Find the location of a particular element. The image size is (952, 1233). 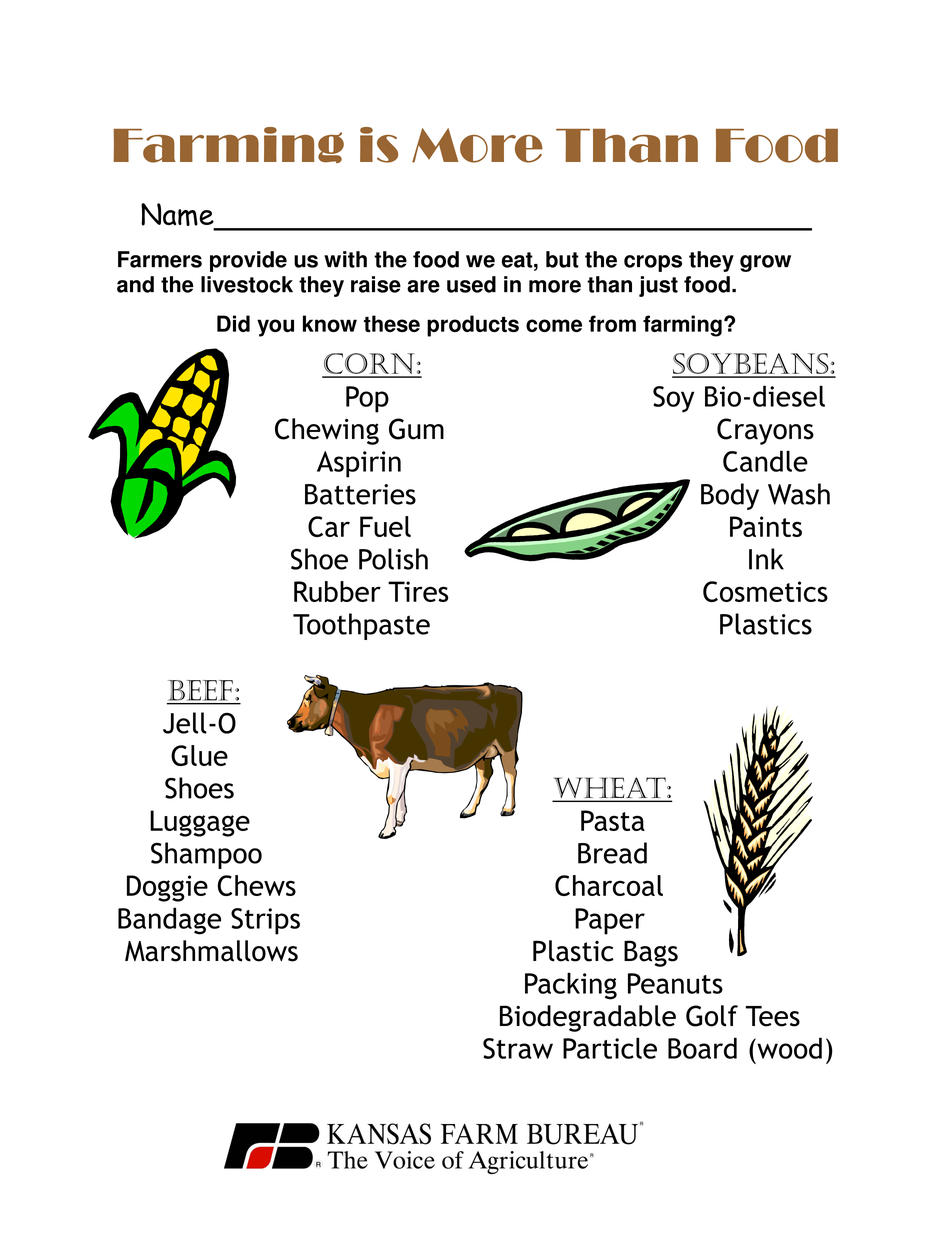

used is located at coordinates (471, 284).
